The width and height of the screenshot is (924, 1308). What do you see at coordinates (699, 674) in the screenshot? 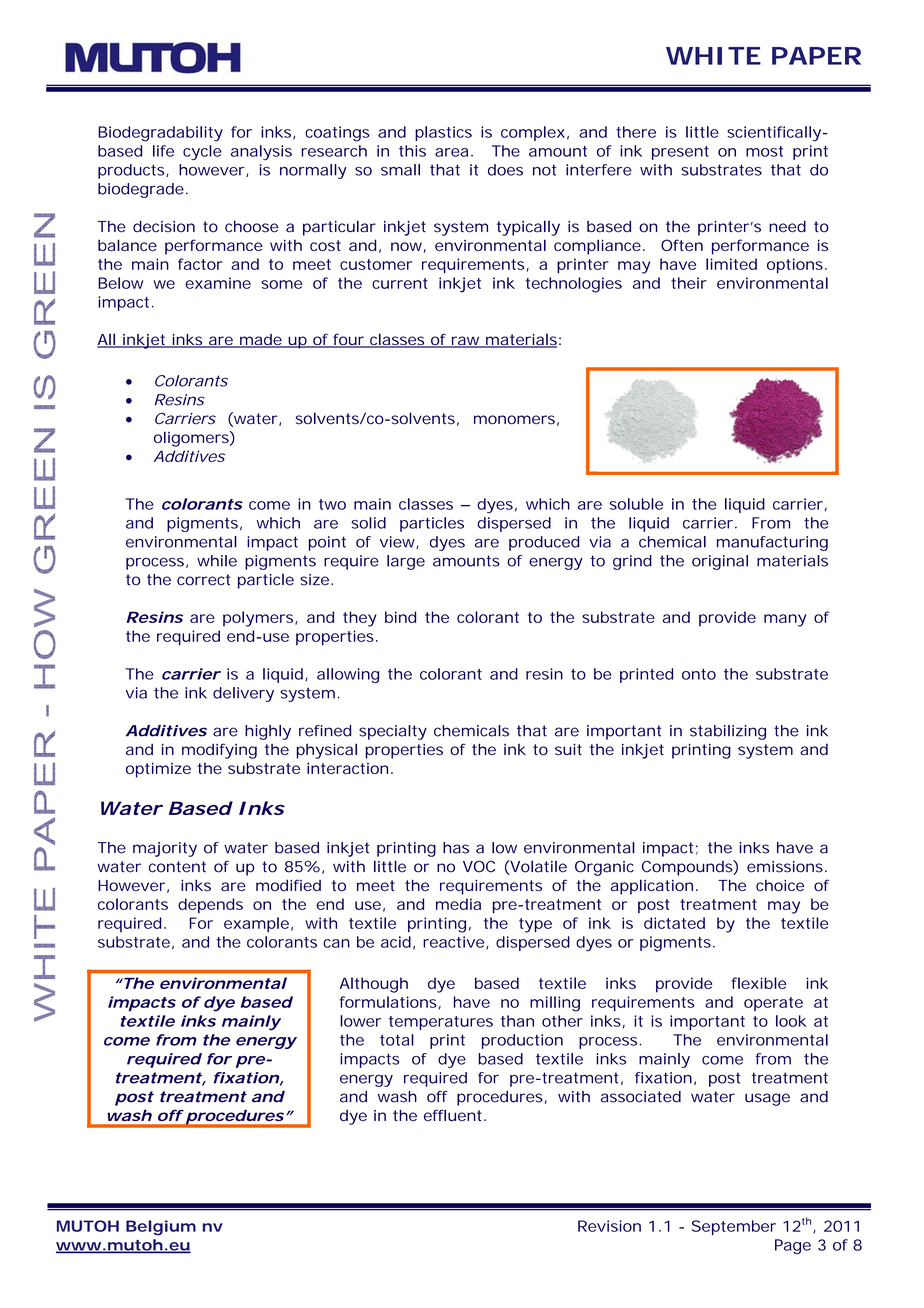
I see `onto` at bounding box center [699, 674].
